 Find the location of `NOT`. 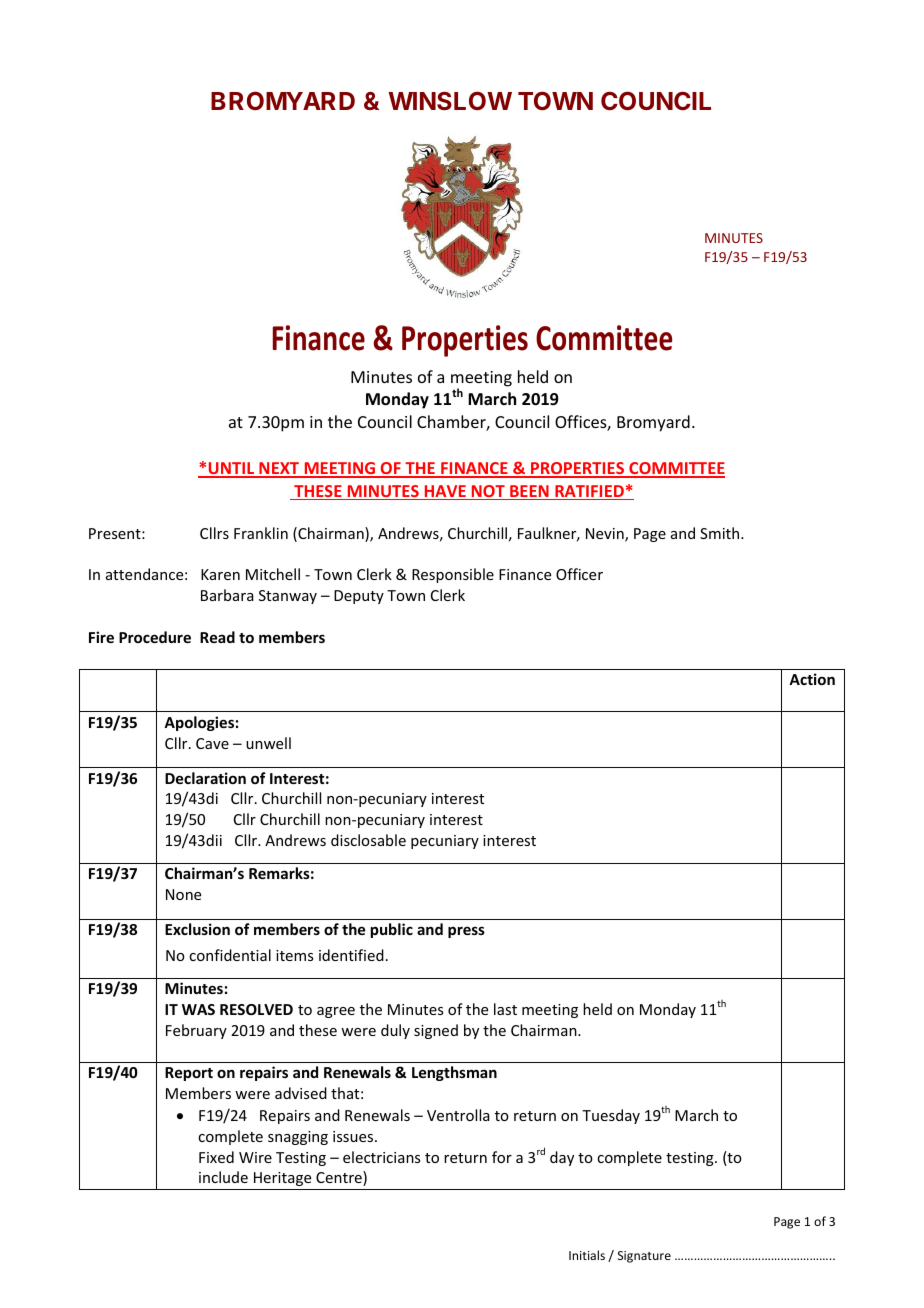

NOT is located at coordinates (488, 492).
